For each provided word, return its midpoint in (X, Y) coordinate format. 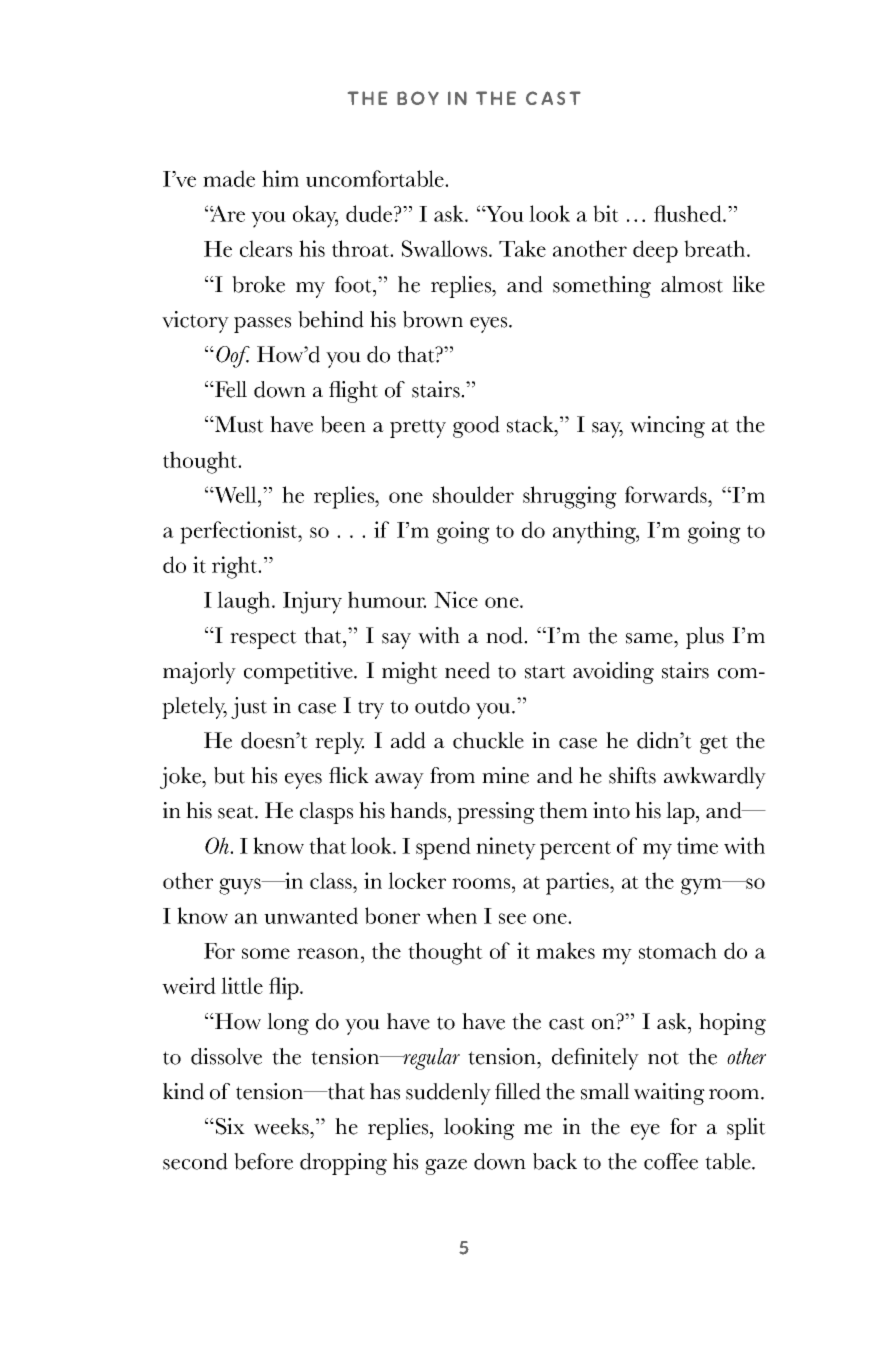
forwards (667, 494)
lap (681, 813)
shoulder (473, 494)
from (452, 775)
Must (238, 424)
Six (229, 1126)
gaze (446, 1167)
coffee (671, 1161)
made (229, 178)
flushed (689, 213)
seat (237, 812)
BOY (418, 98)
